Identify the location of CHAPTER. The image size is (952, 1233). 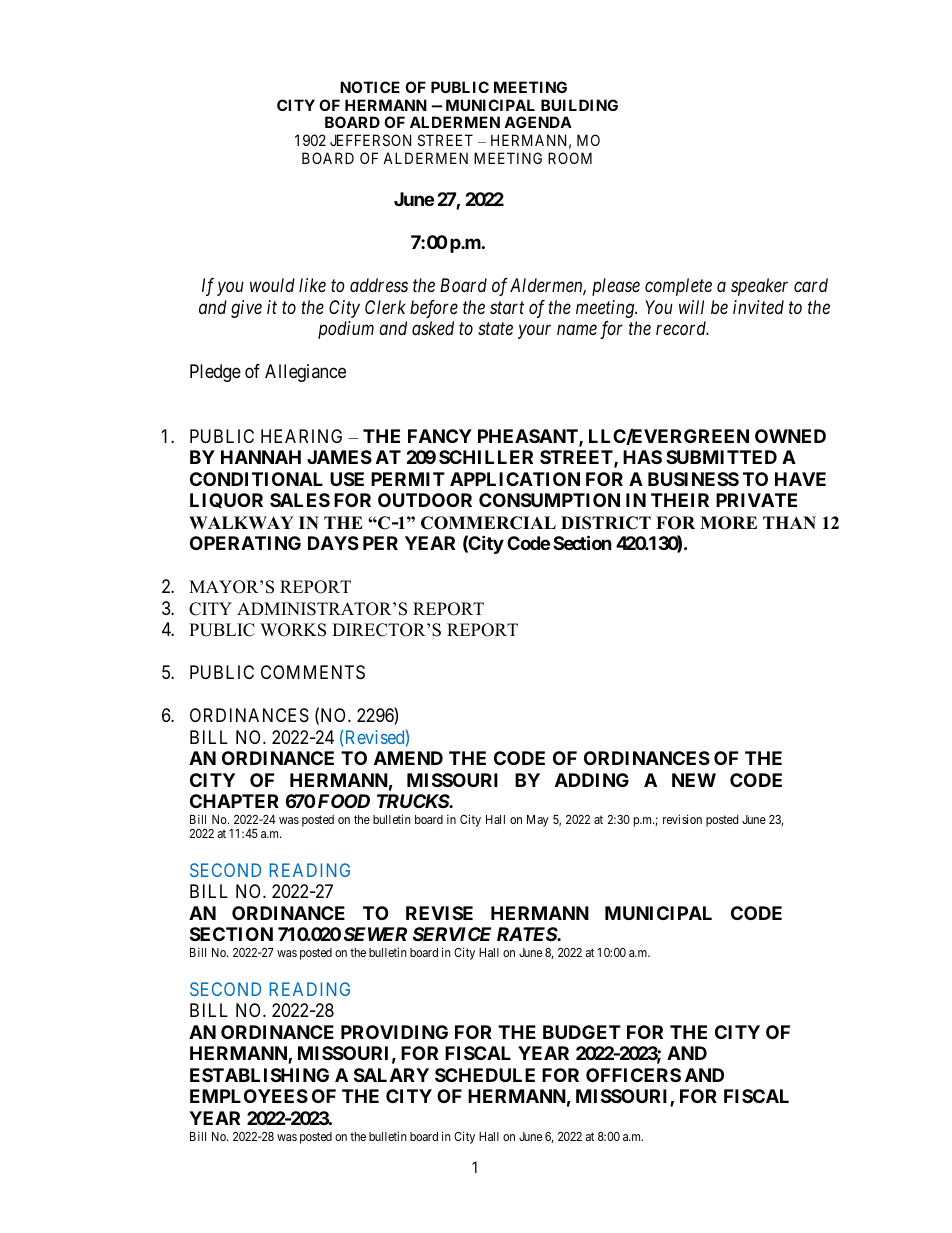
(234, 801).
